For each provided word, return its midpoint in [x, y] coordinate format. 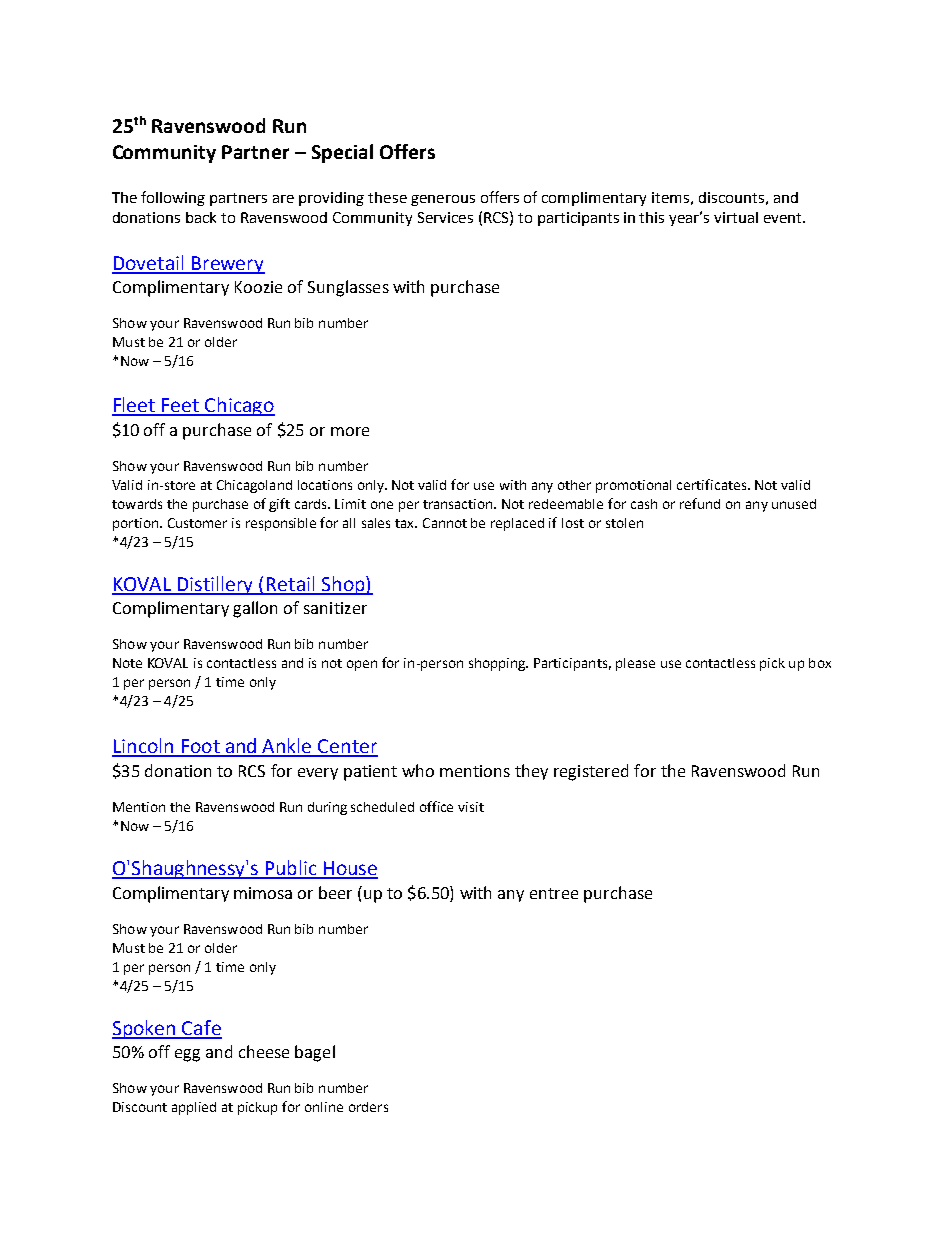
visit [471, 807]
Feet [181, 406]
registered [591, 772]
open [362, 665]
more [350, 431]
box [820, 663]
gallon [255, 609]
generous [443, 200]
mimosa [263, 893]
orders [368, 1107]
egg [187, 1055]
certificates [713, 484]
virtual [736, 217]
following [173, 198]
